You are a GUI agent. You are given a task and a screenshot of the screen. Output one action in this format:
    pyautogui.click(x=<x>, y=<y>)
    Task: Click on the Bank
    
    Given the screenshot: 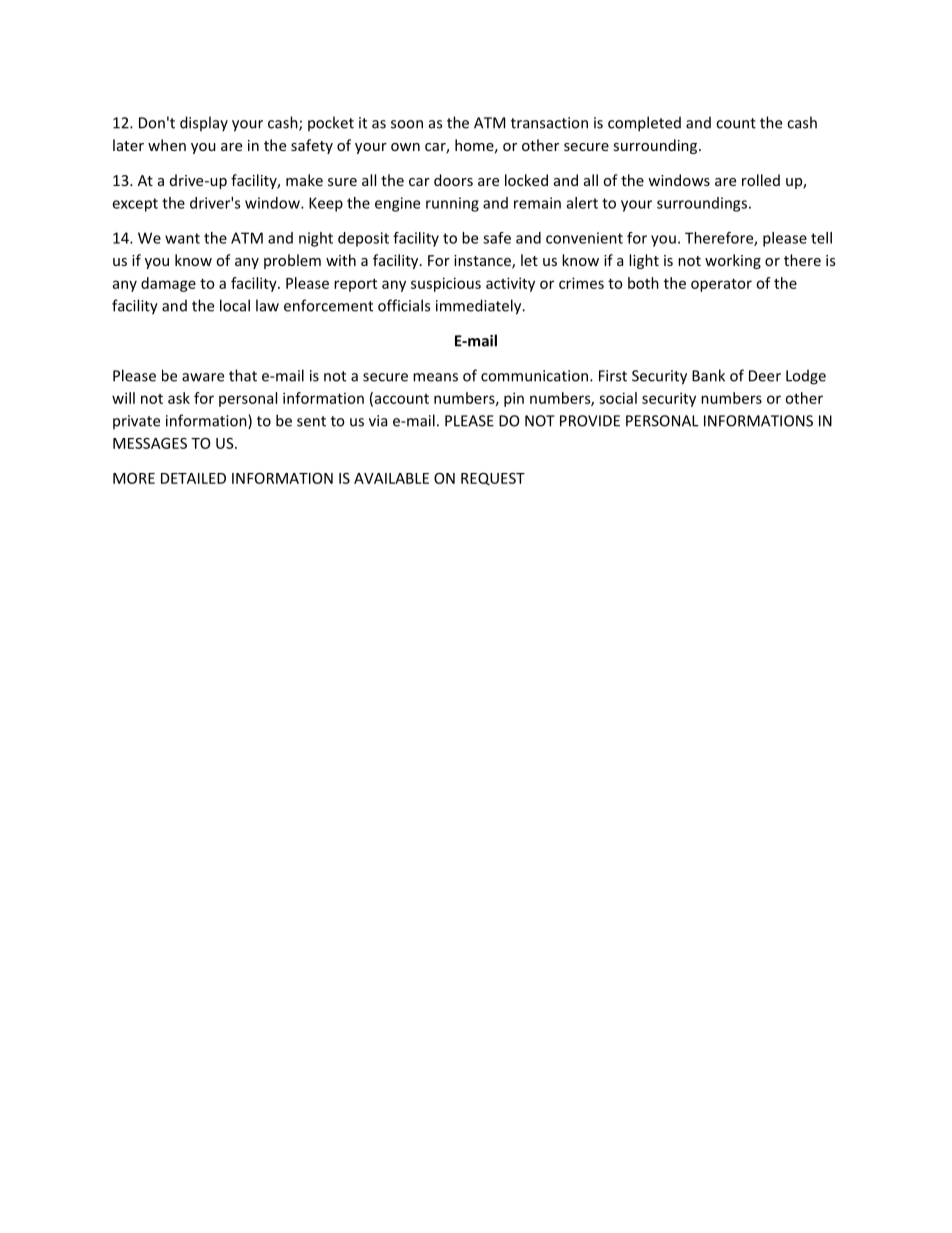 What is the action you would take?
    pyautogui.click(x=708, y=375)
